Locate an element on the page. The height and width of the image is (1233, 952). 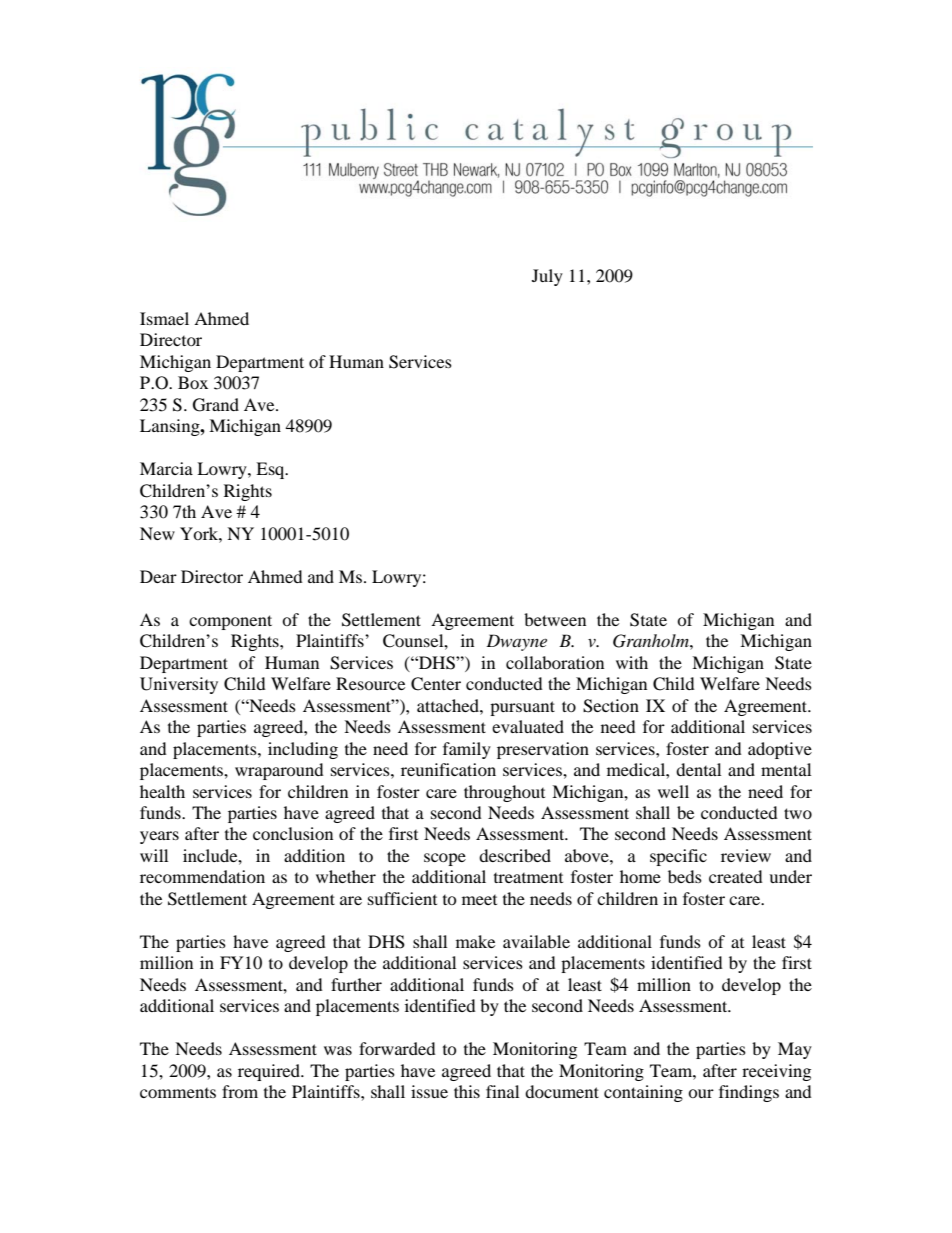
from is located at coordinates (240, 1091).
